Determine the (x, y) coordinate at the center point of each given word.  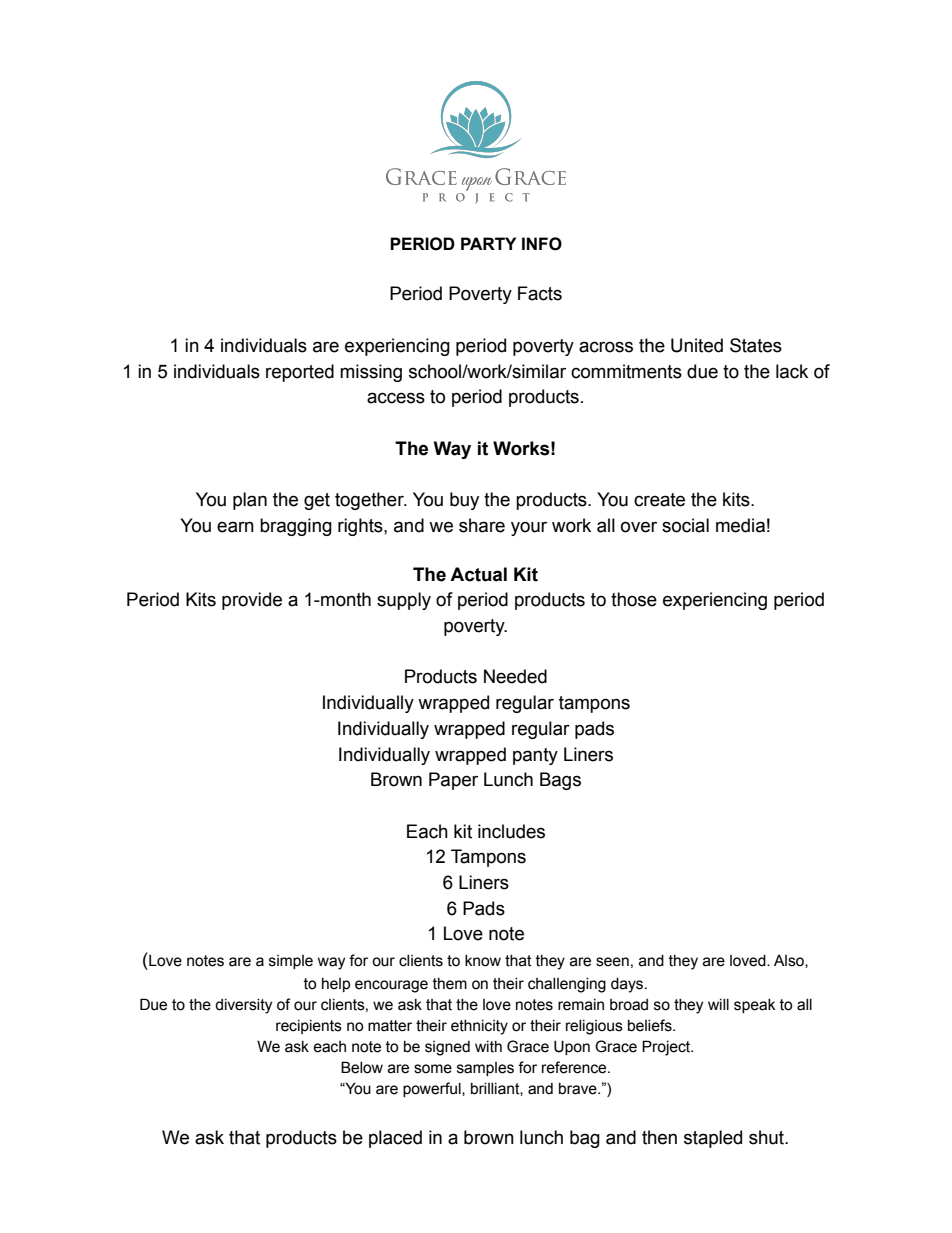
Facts (540, 293)
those (634, 599)
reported (300, 373)
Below (362, 1067)
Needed (515, 676)
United (697, 345)
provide (252, 601)
